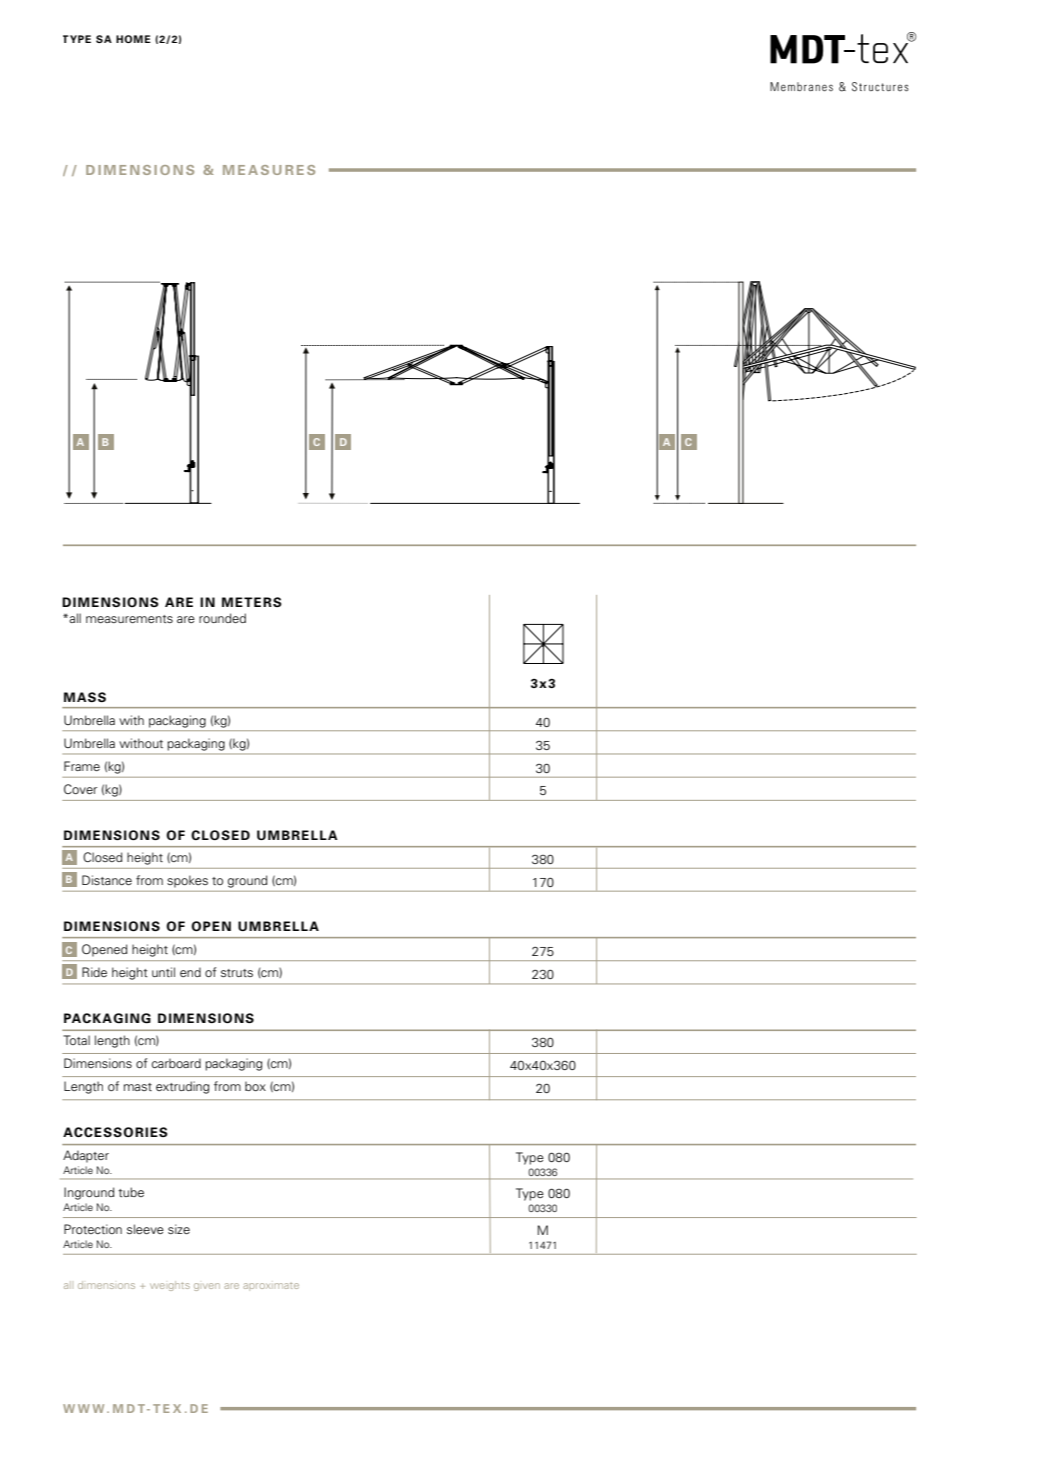  What do you see at coordinates (252, 602) in the screenshot?
I see `METERS` at bounding box center [252, 602].
